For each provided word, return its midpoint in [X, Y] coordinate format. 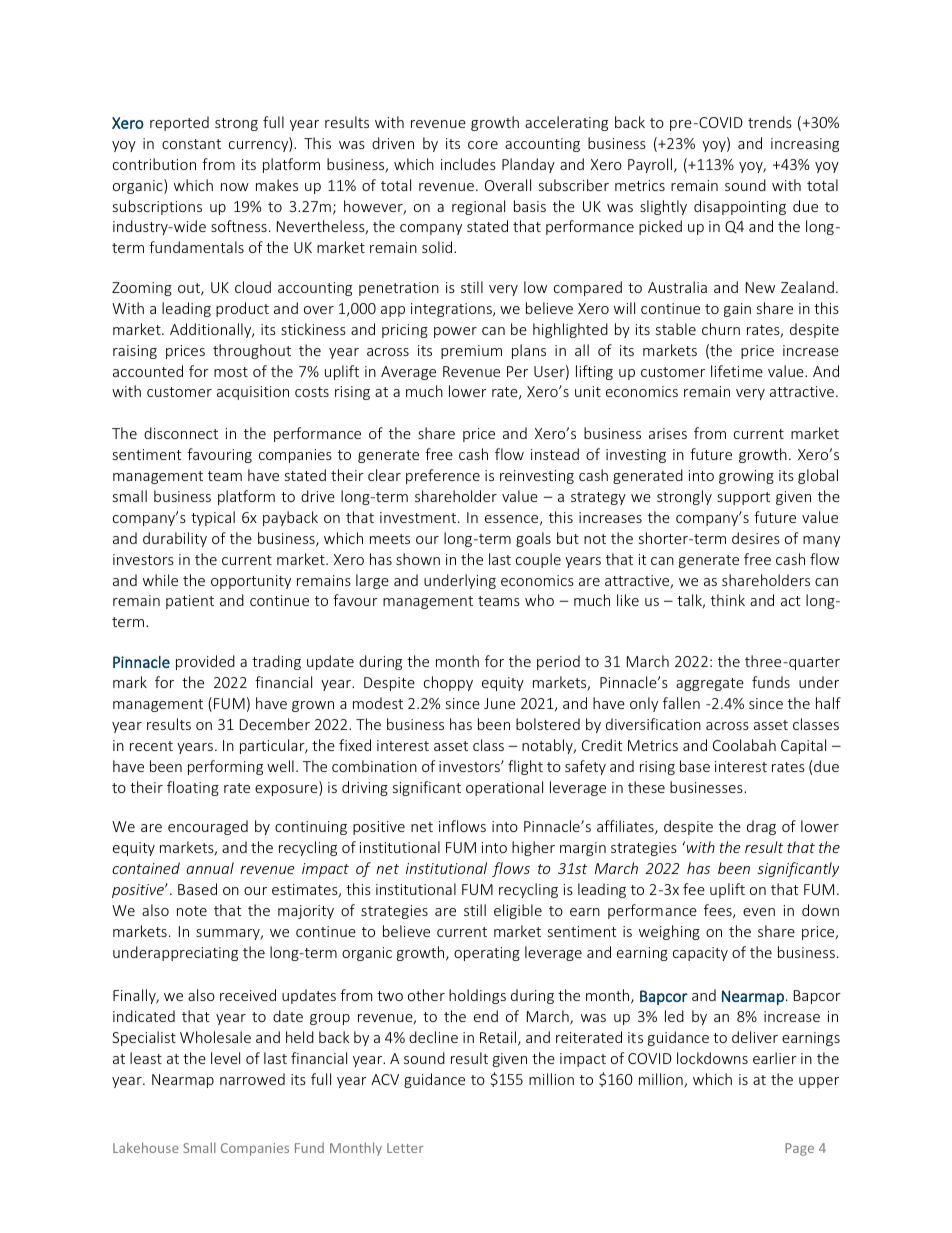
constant [191, 144]
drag [761, 827]
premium [471, 352]
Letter [405, 1148]
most [231, 372]
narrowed [252, 1079]
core [483, 145]
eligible [518, 911]
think [728, 600]
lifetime [737, 371]
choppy [448, 683]
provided [205, 662]
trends [770, 122]
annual [210, 868]
